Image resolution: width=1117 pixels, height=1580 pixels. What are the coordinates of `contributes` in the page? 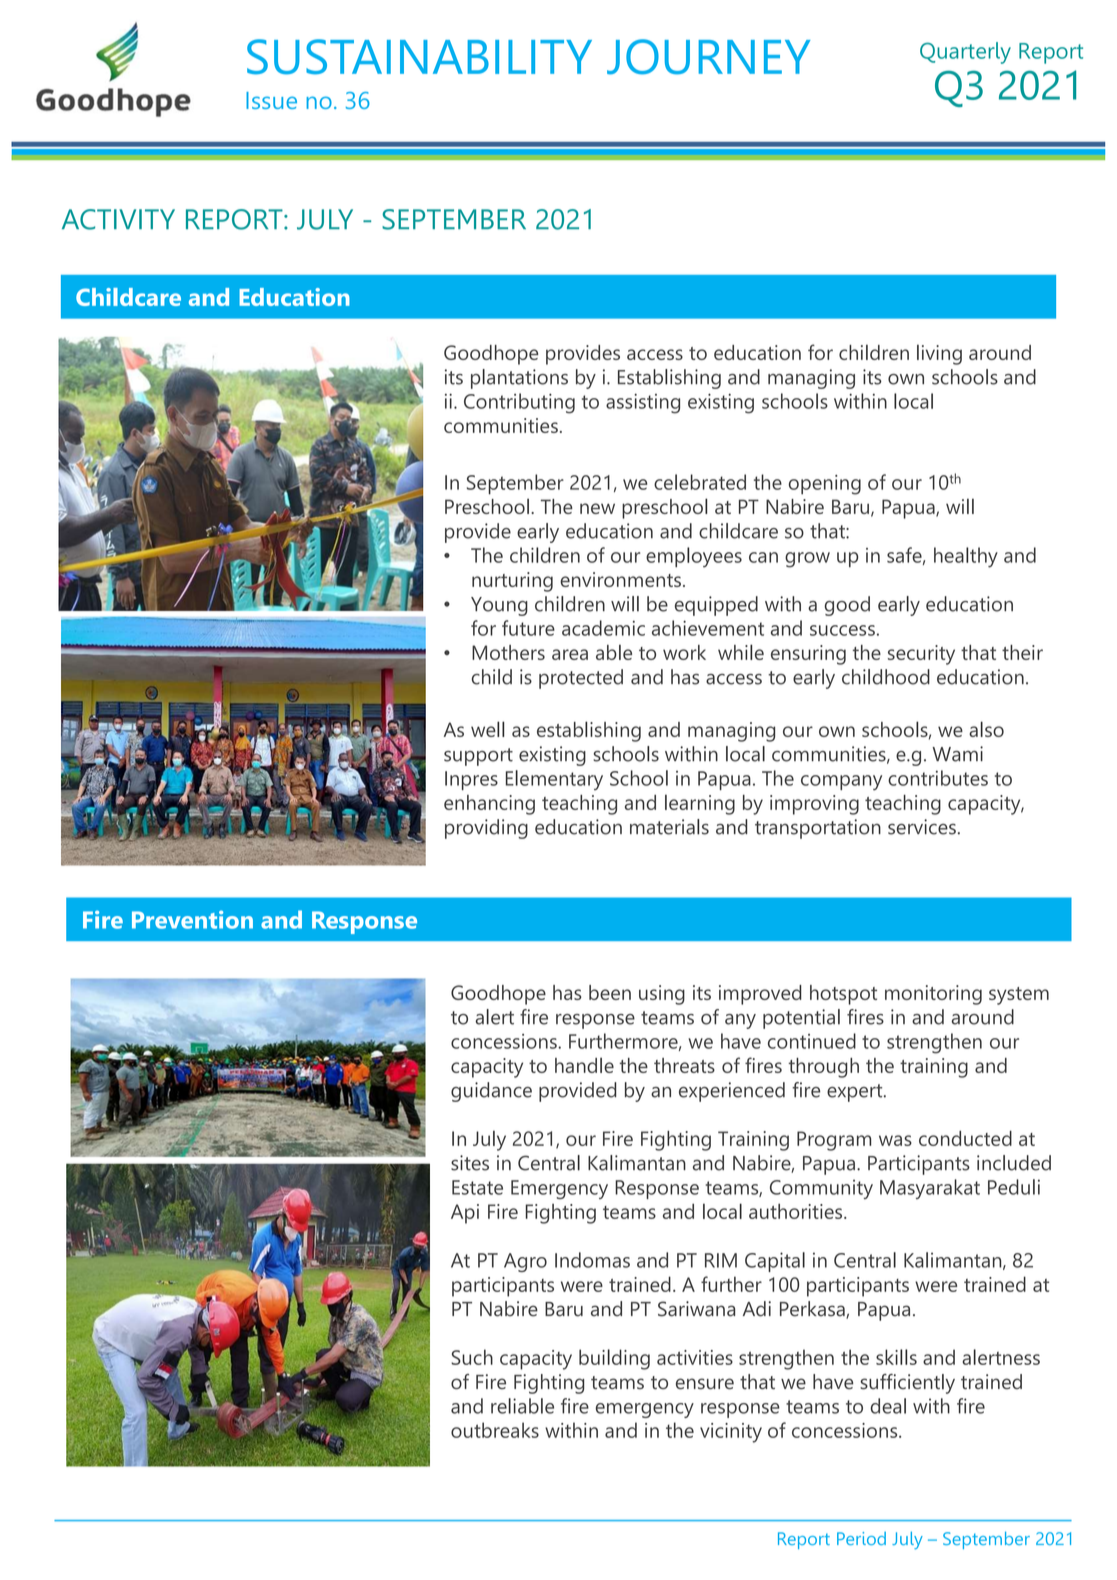 It's located at (938, 778).
